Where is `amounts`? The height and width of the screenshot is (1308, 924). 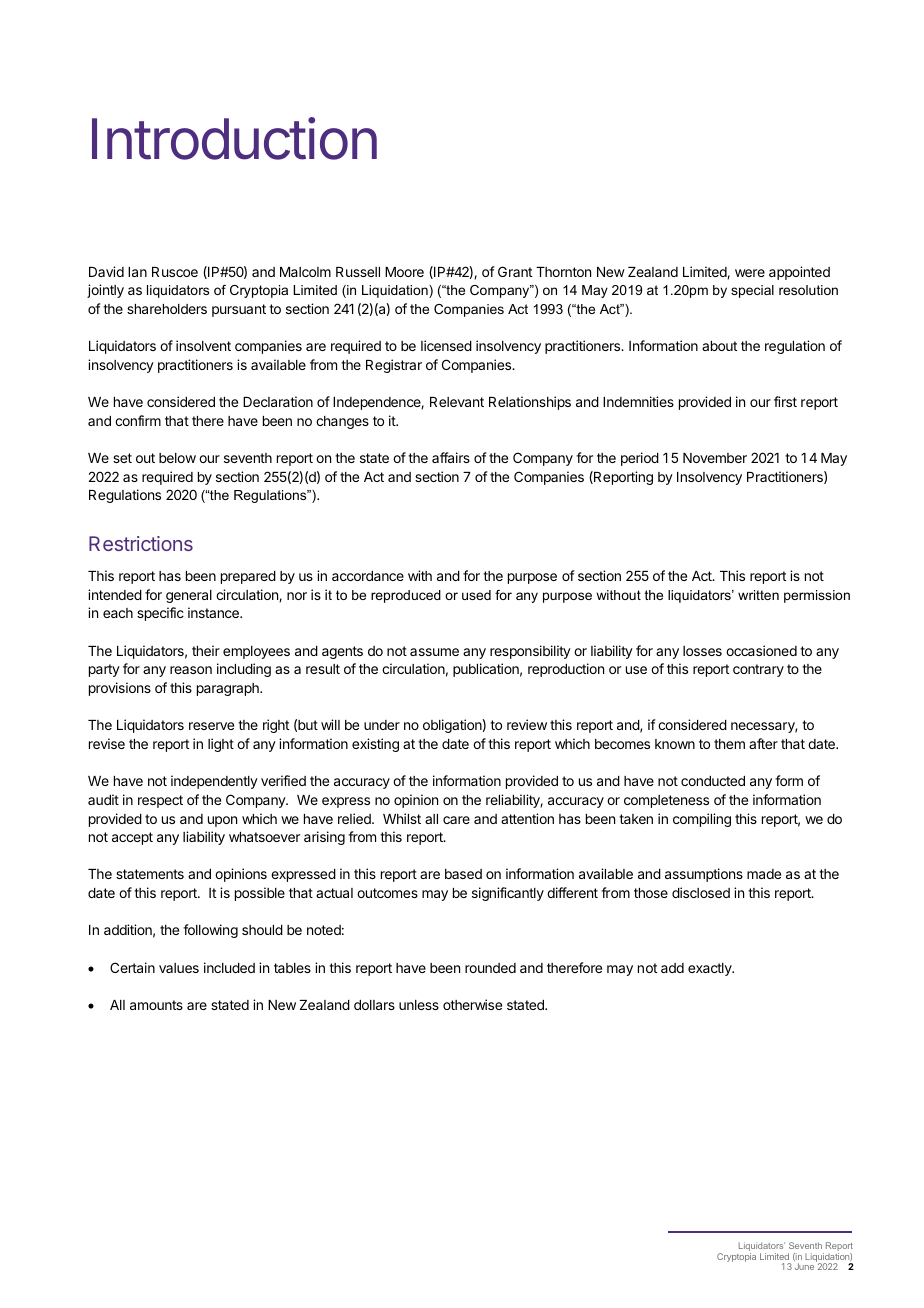 amounts is located at coordinates (156, 1005).
